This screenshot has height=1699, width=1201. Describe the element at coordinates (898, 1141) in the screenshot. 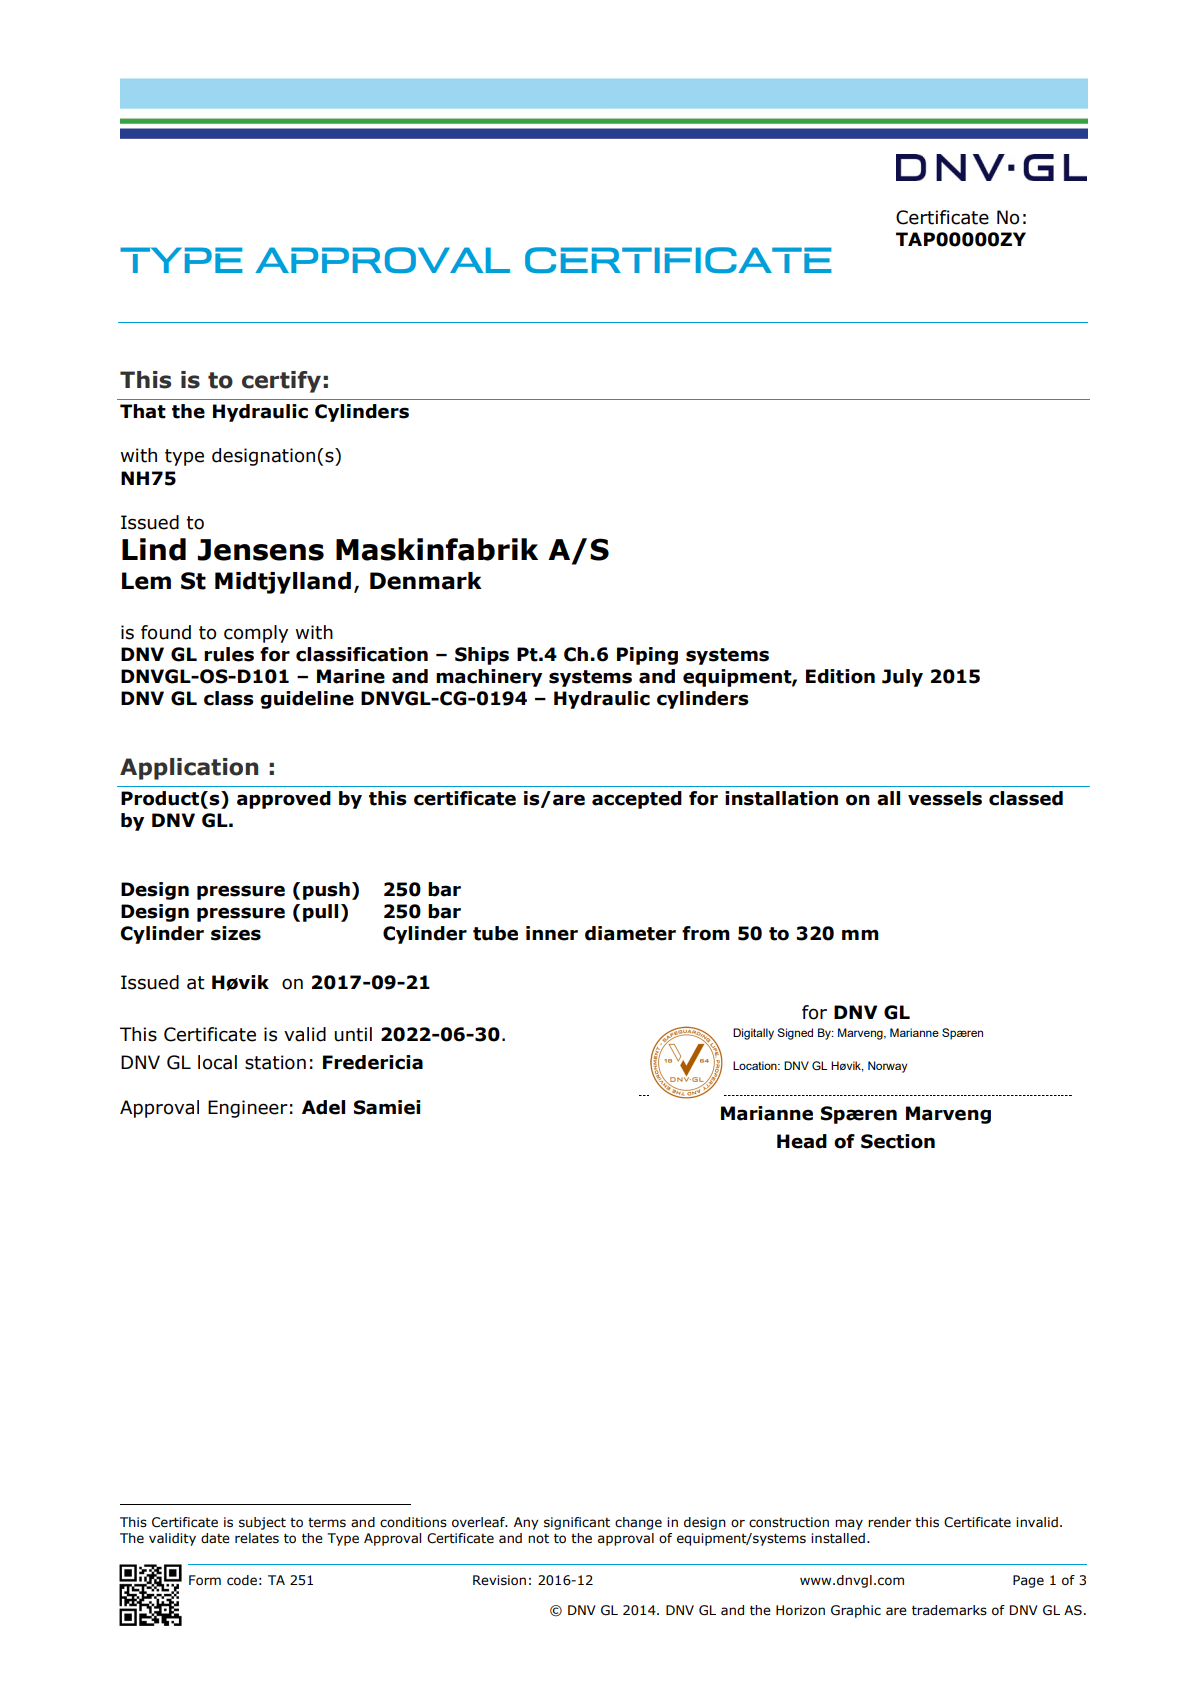

I see `Section` at that location.
